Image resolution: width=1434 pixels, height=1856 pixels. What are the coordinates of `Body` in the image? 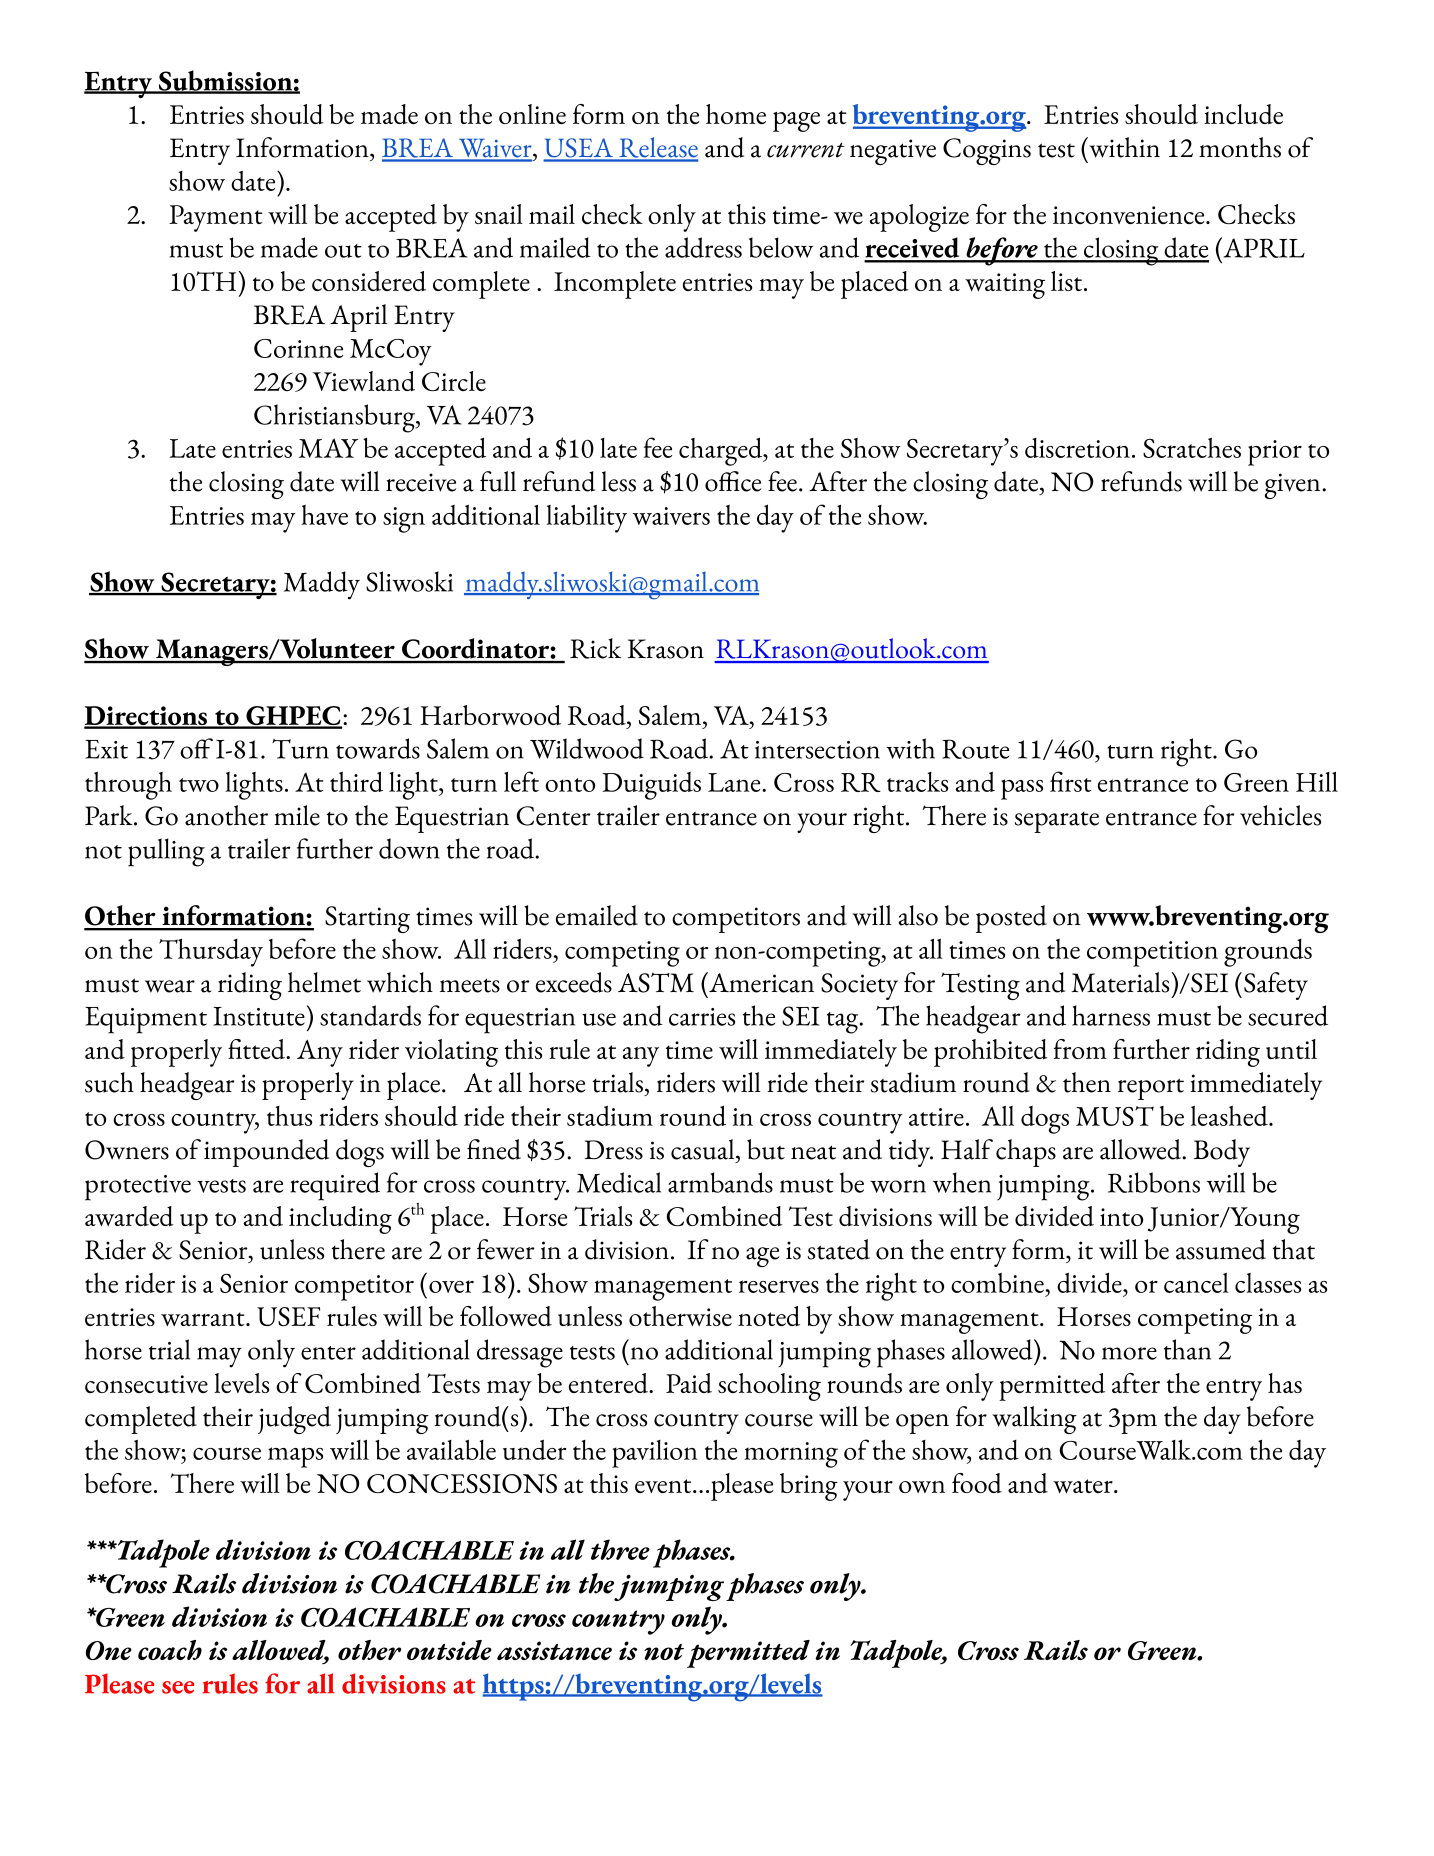 It's located at (1221, 1153).
